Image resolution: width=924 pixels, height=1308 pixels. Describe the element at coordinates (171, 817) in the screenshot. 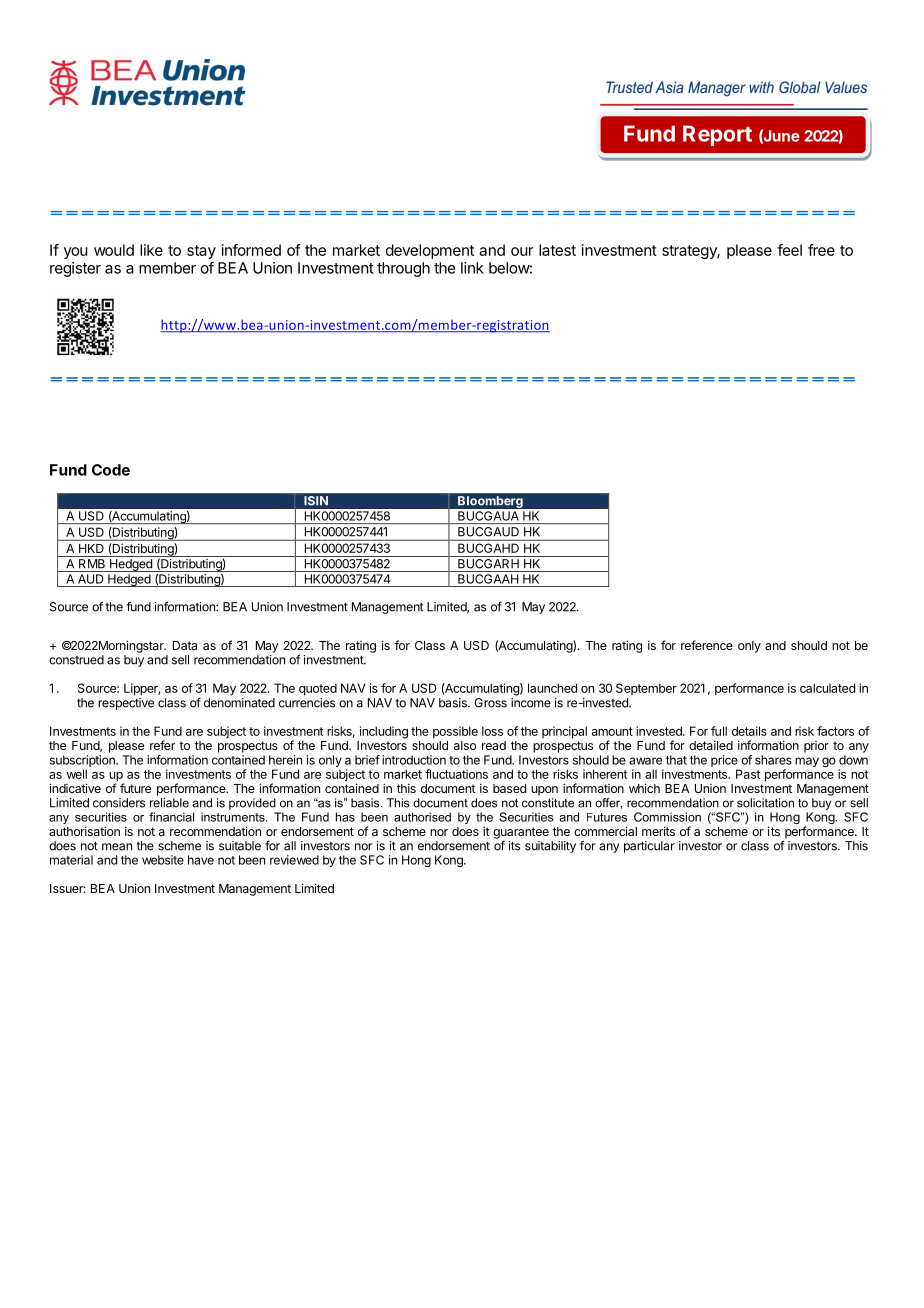

I see `financial` at that location.
